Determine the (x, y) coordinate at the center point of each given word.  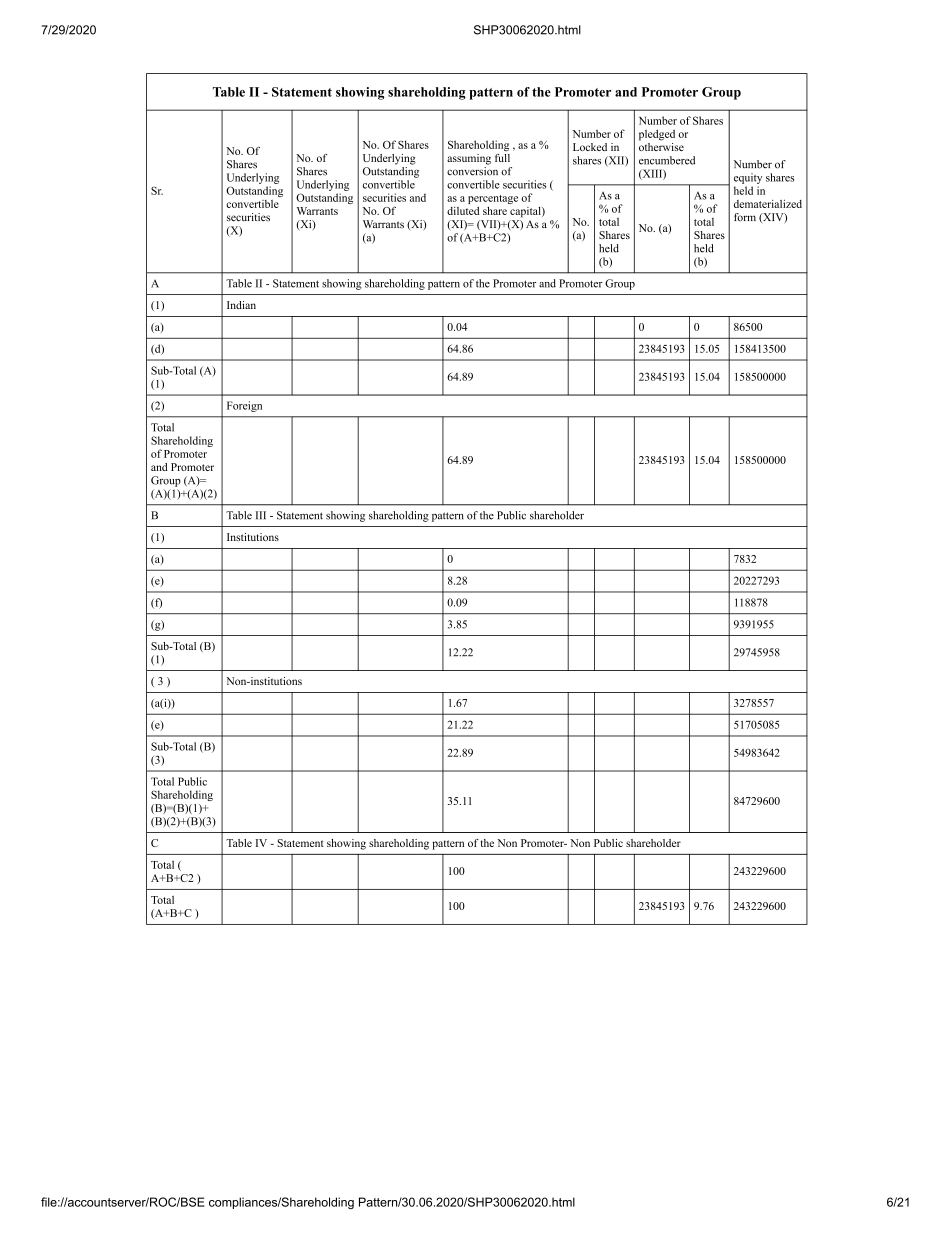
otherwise (661, 145)
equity (748, 178)
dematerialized (768, 203)
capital (526, 212)
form (745, 217)
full (502, 158)
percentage (493, 199)
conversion (472, 170)
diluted (463, 211)
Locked (590, 147)
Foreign (244, 406)
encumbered (667, 160)
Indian (241, 305)
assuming (469, 159)
